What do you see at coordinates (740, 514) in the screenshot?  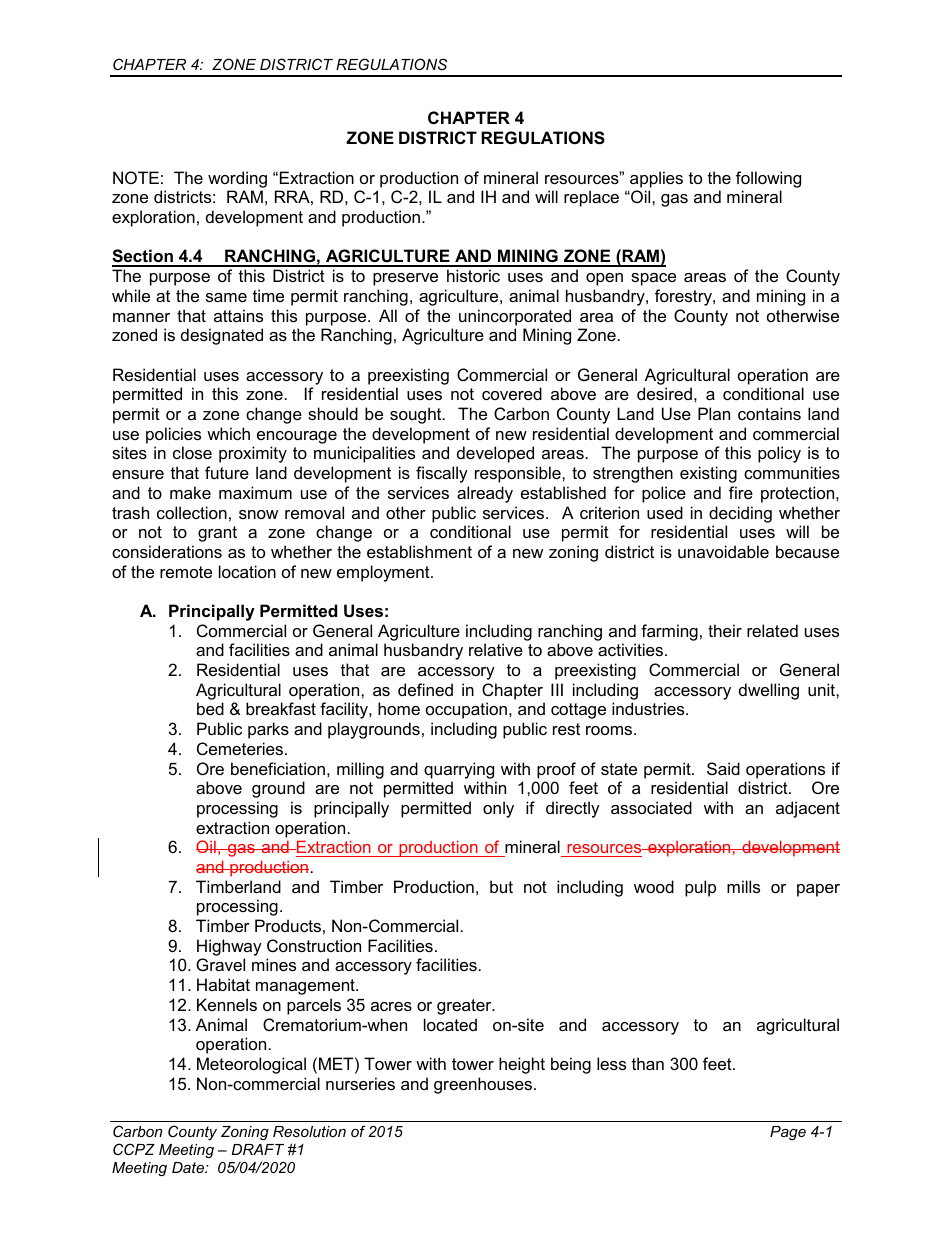 I see `deciding` at bounding box center [740, 514].
